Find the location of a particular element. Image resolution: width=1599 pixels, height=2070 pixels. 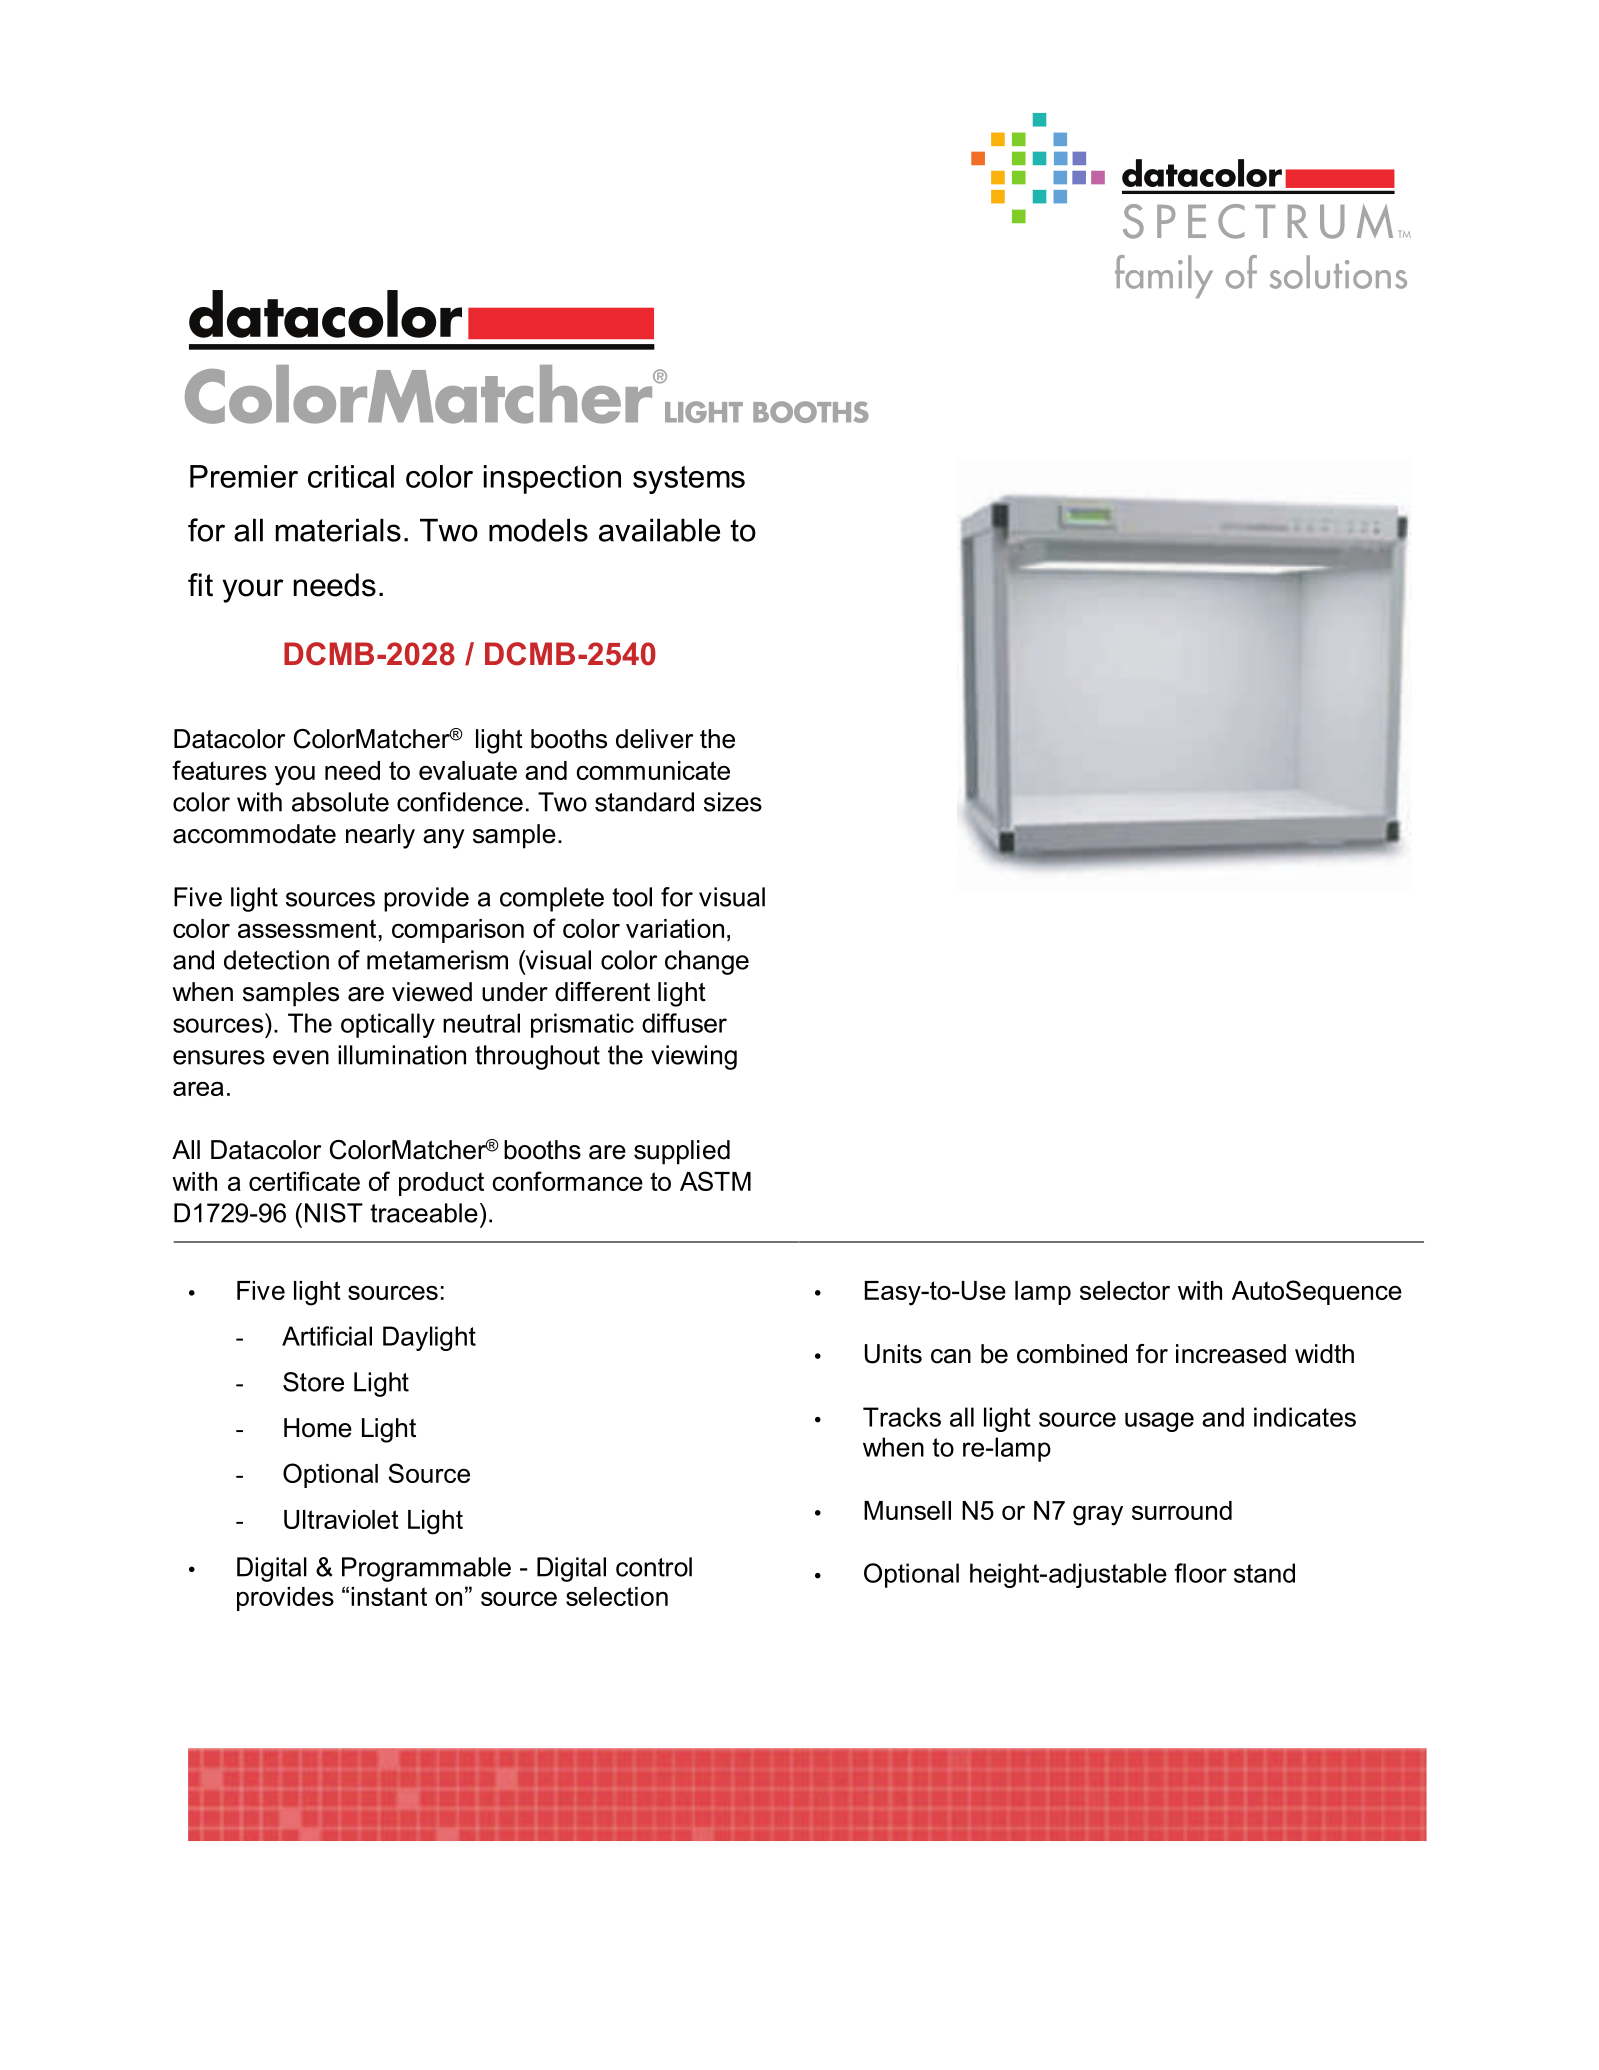

change is located at coordinates (707, 962).
